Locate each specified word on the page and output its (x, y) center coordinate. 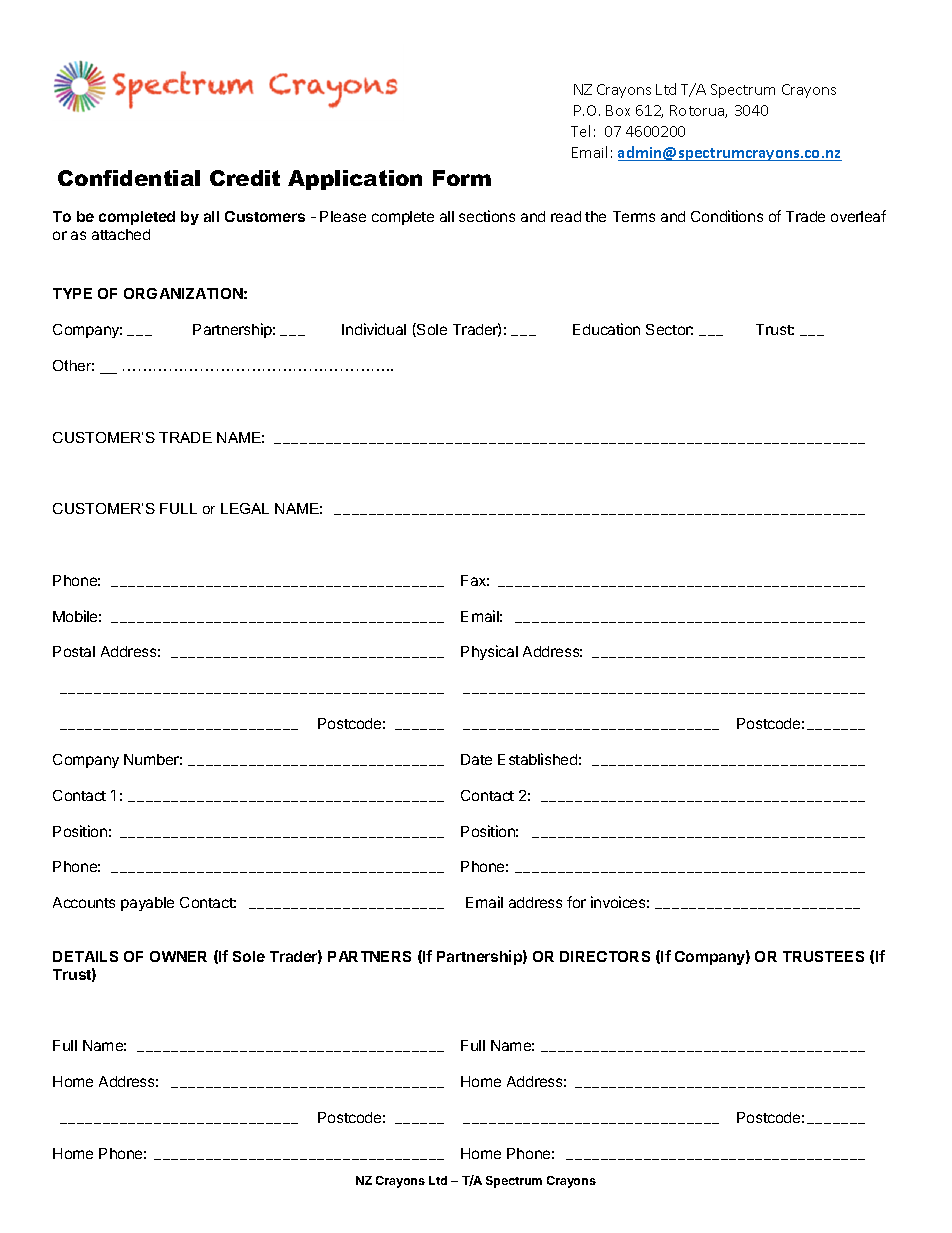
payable (147, 904)
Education (606, 329)
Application (355, 180)
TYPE (72, 293)
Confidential (129, 178)
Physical (489, 652)
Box (618, 110)
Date (476, 759)
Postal (74, 651)
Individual (374, 329)
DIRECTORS (605, 956)
